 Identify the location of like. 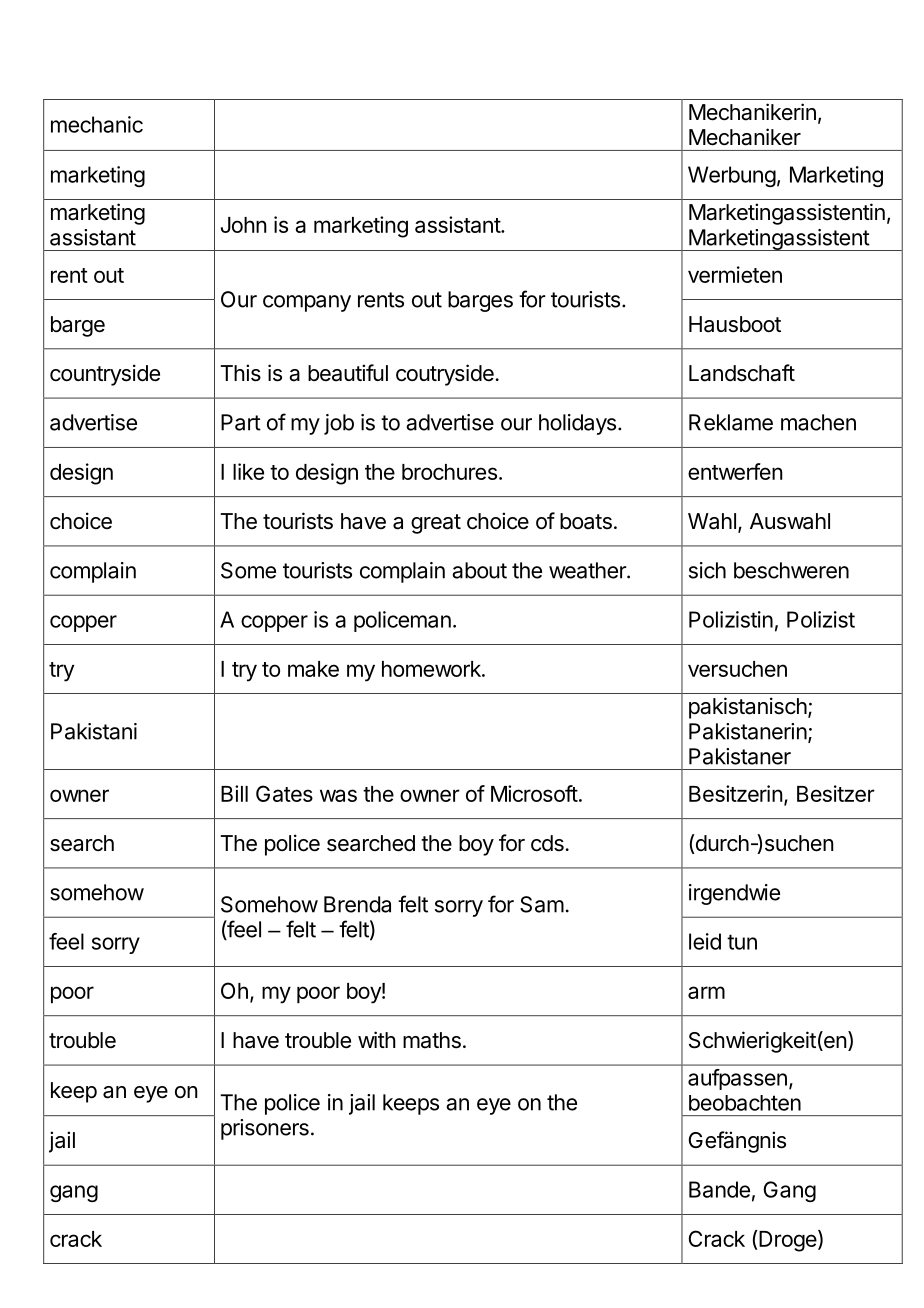
(248, 471).
